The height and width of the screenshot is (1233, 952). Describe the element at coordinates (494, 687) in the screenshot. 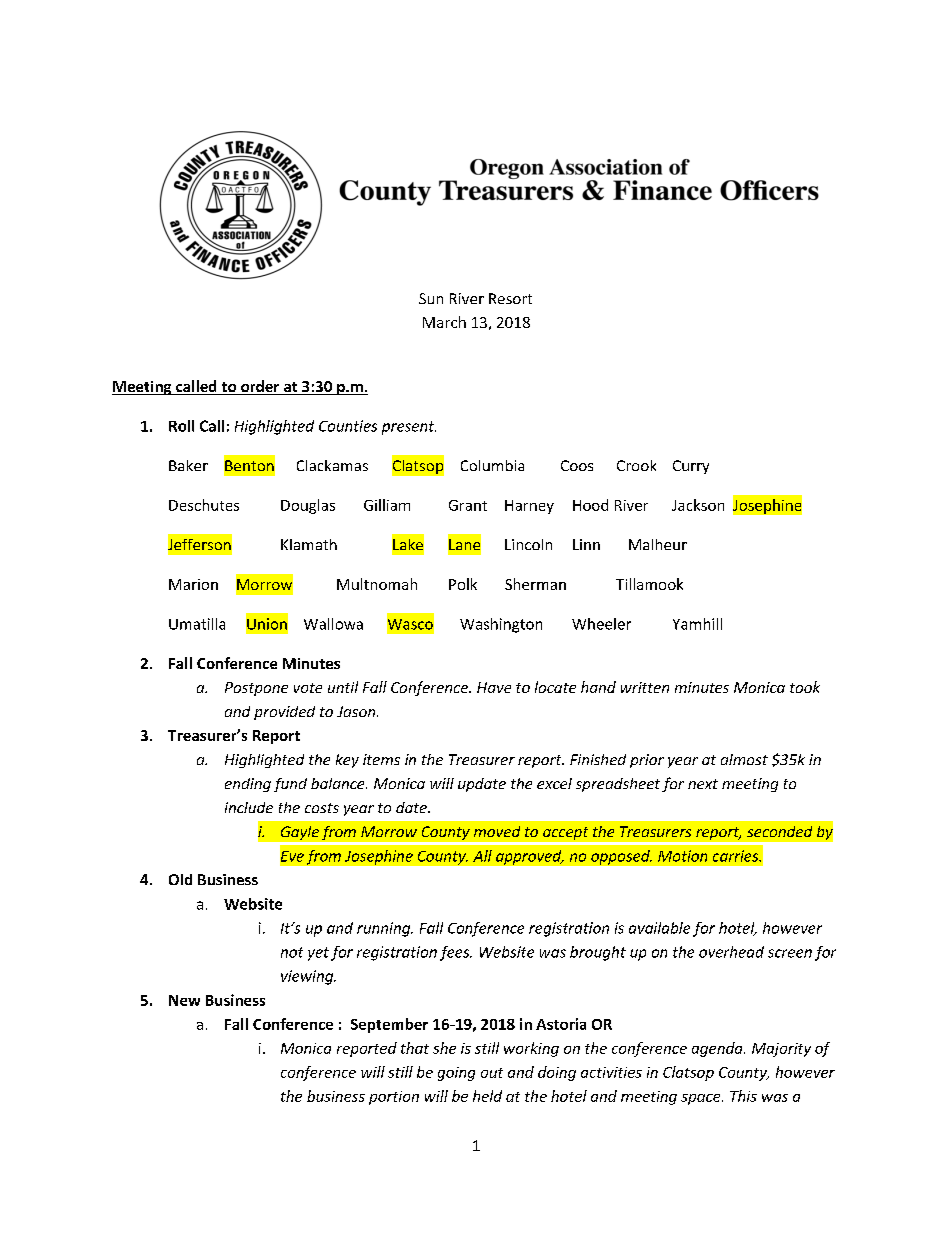

I see `Have` at that location.
